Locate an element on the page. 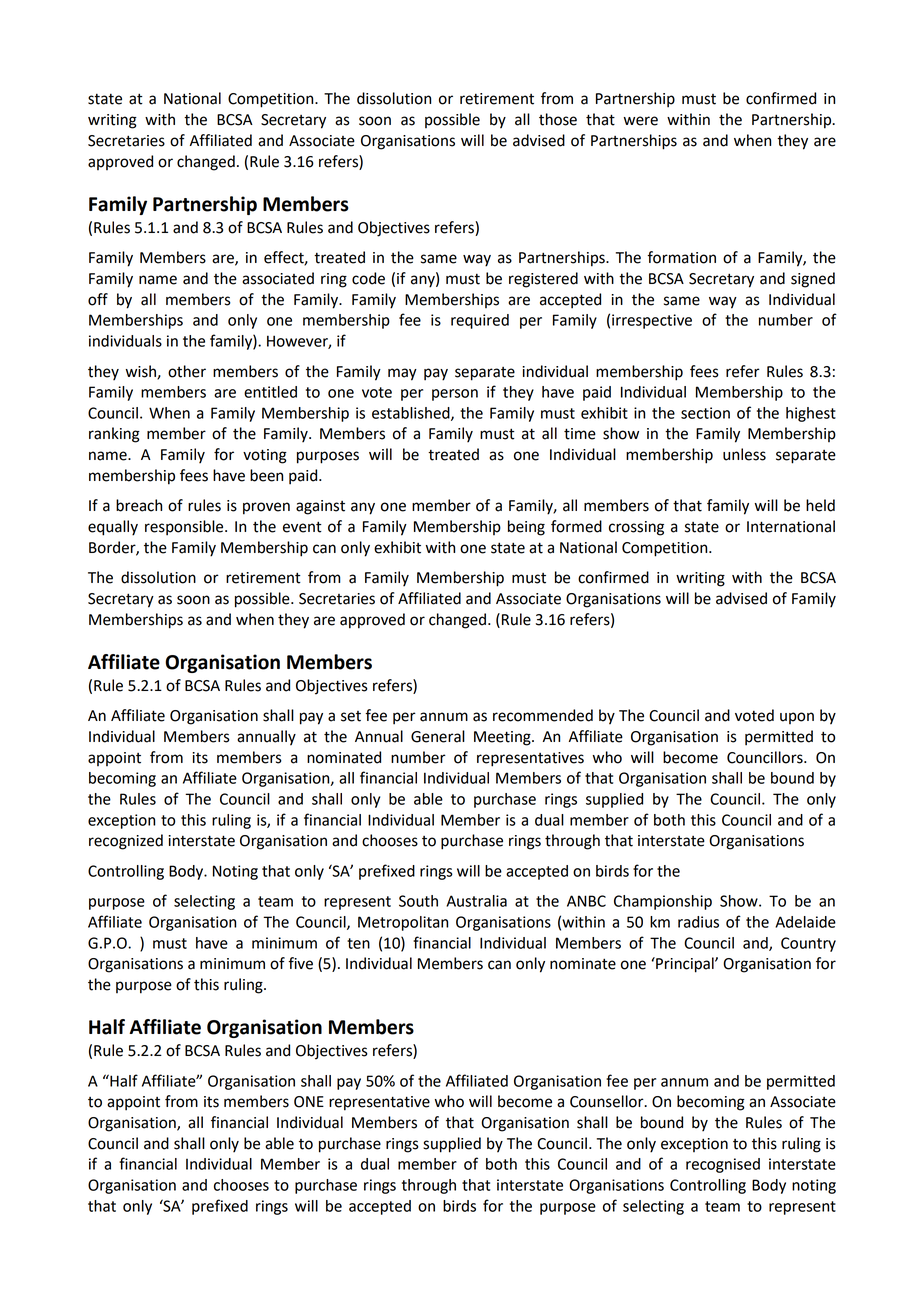 The width and height of the document is (924, 1308). responsible is located at coordinates (185, 528).
